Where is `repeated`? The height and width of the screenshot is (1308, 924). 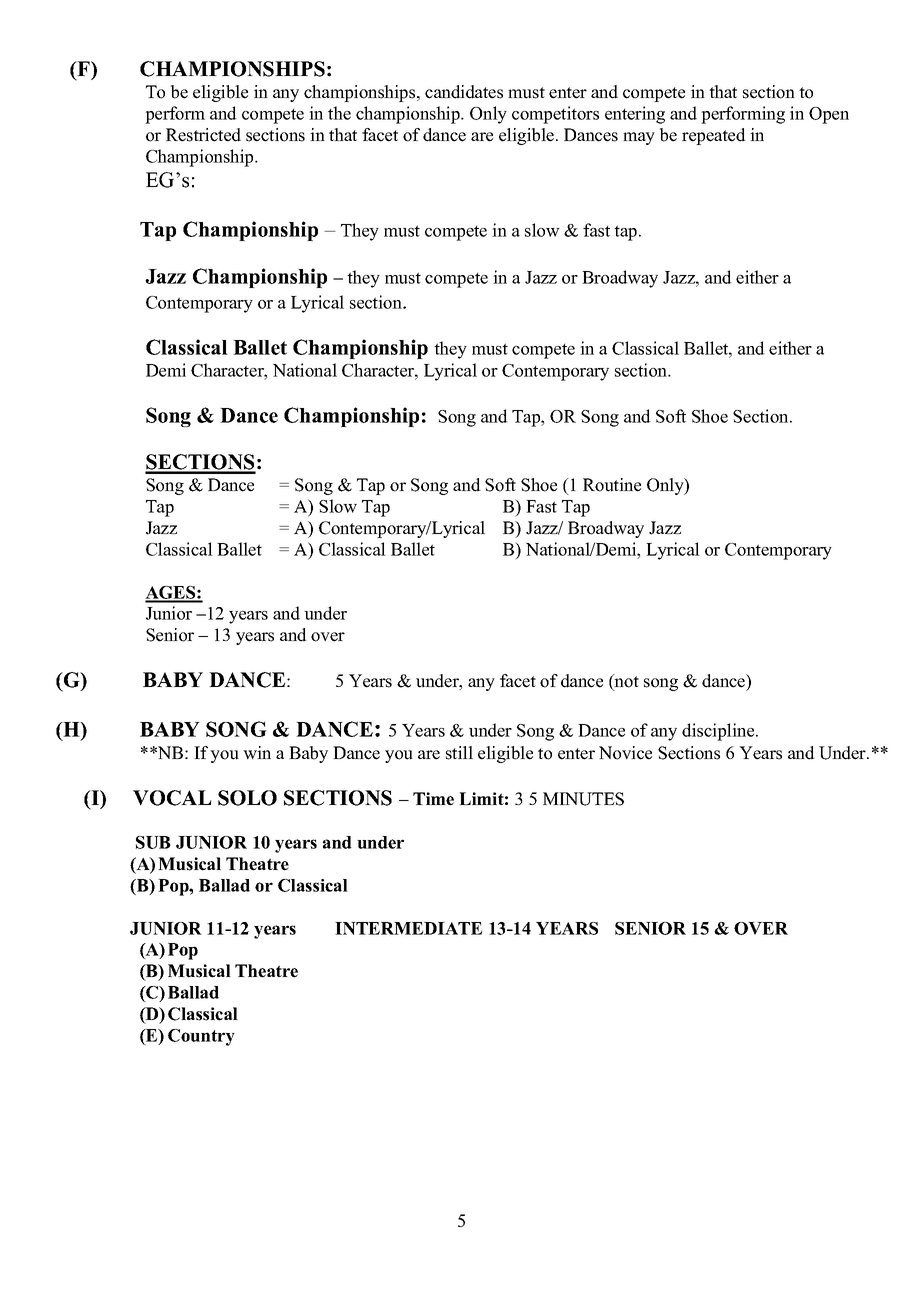 repeated is located at coordinates (714, 136).
